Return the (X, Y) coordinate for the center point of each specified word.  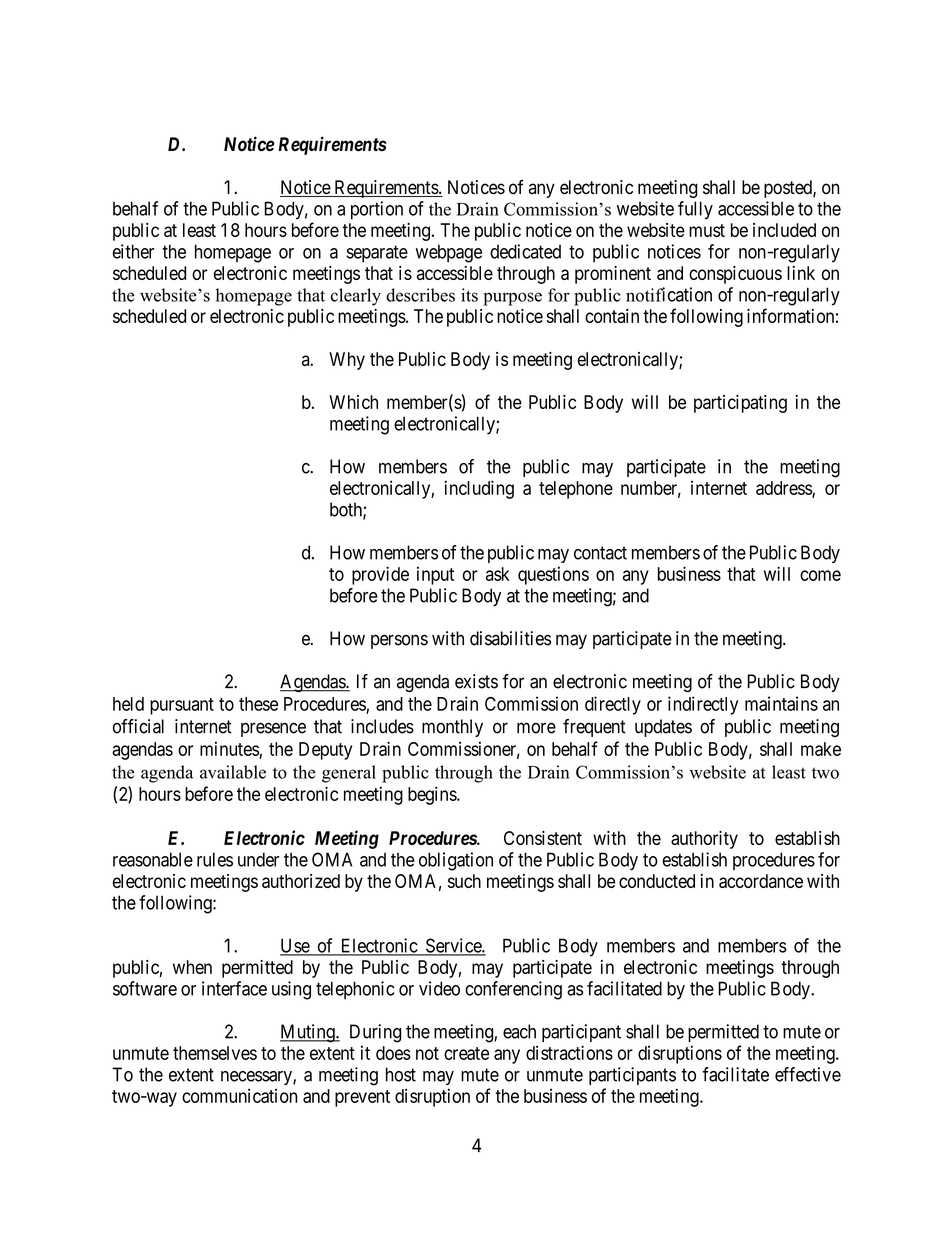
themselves (215, 1053)
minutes (229, 749)
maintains (781, 703)
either (133, 251)
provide (380, 575)
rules (215, 859)
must (707, 230)
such (464, 881)
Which (353, 402)
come (820, 575)
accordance (761, 881)
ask (497, 574)
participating (740, 404)
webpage (449, 253)
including (479, 489)
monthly (452, 728)
